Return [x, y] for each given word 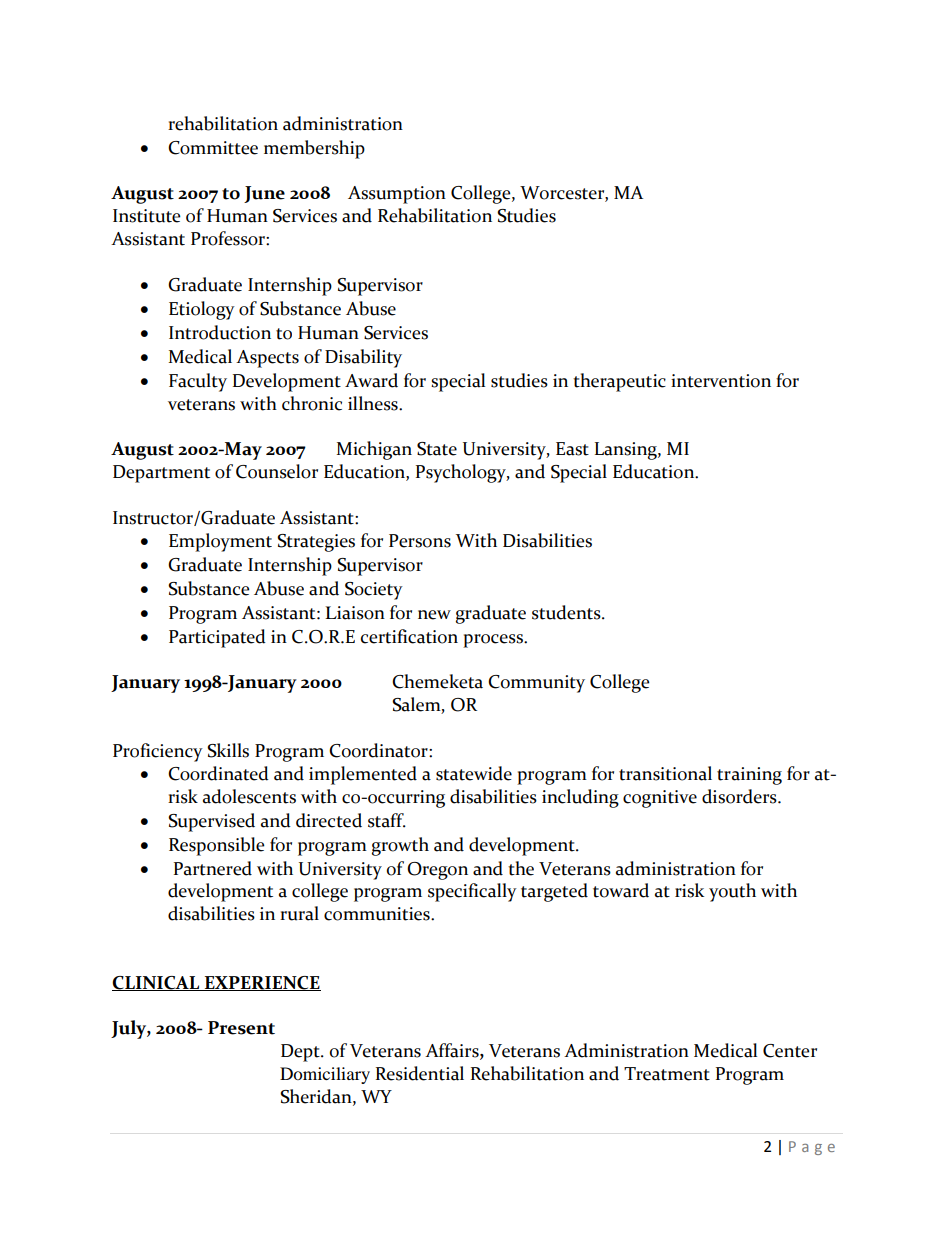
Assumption [397, 195]
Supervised [211, 822]
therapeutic [619, 382]
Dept [301, 1053]
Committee [213, 148]
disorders [740, 796]
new [434, 615]
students [567, 612]
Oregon [437, 871]
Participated [217, 638]
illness [374, 403]
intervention [721, 381]
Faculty [198, 382]
